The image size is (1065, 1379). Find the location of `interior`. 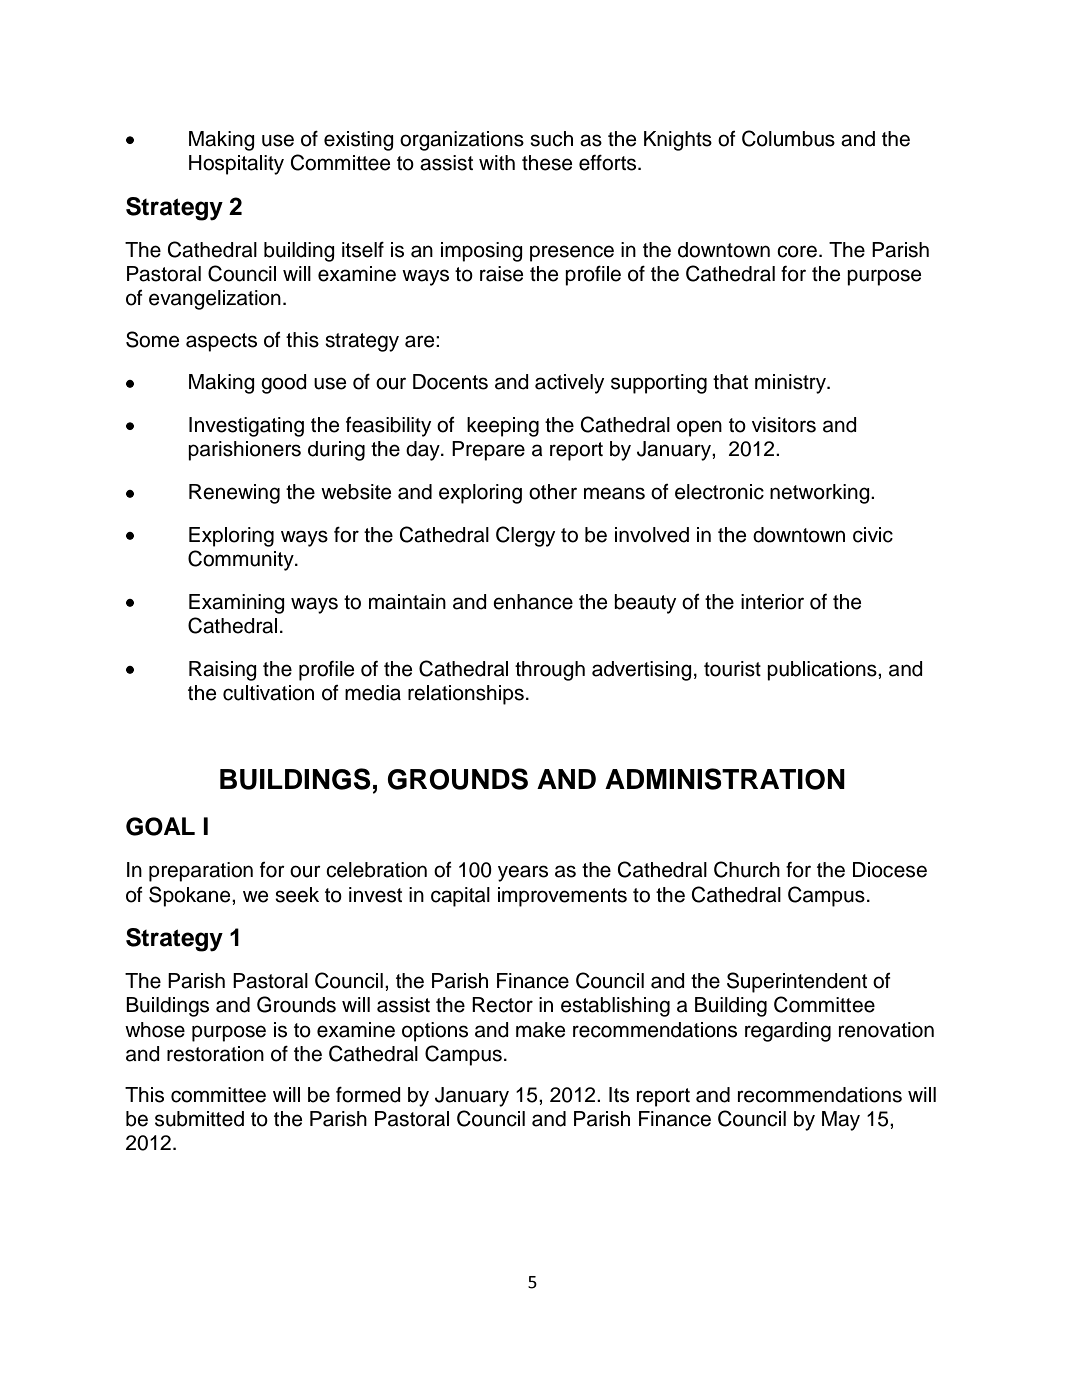

interior is located at coordinates (772, 602).
